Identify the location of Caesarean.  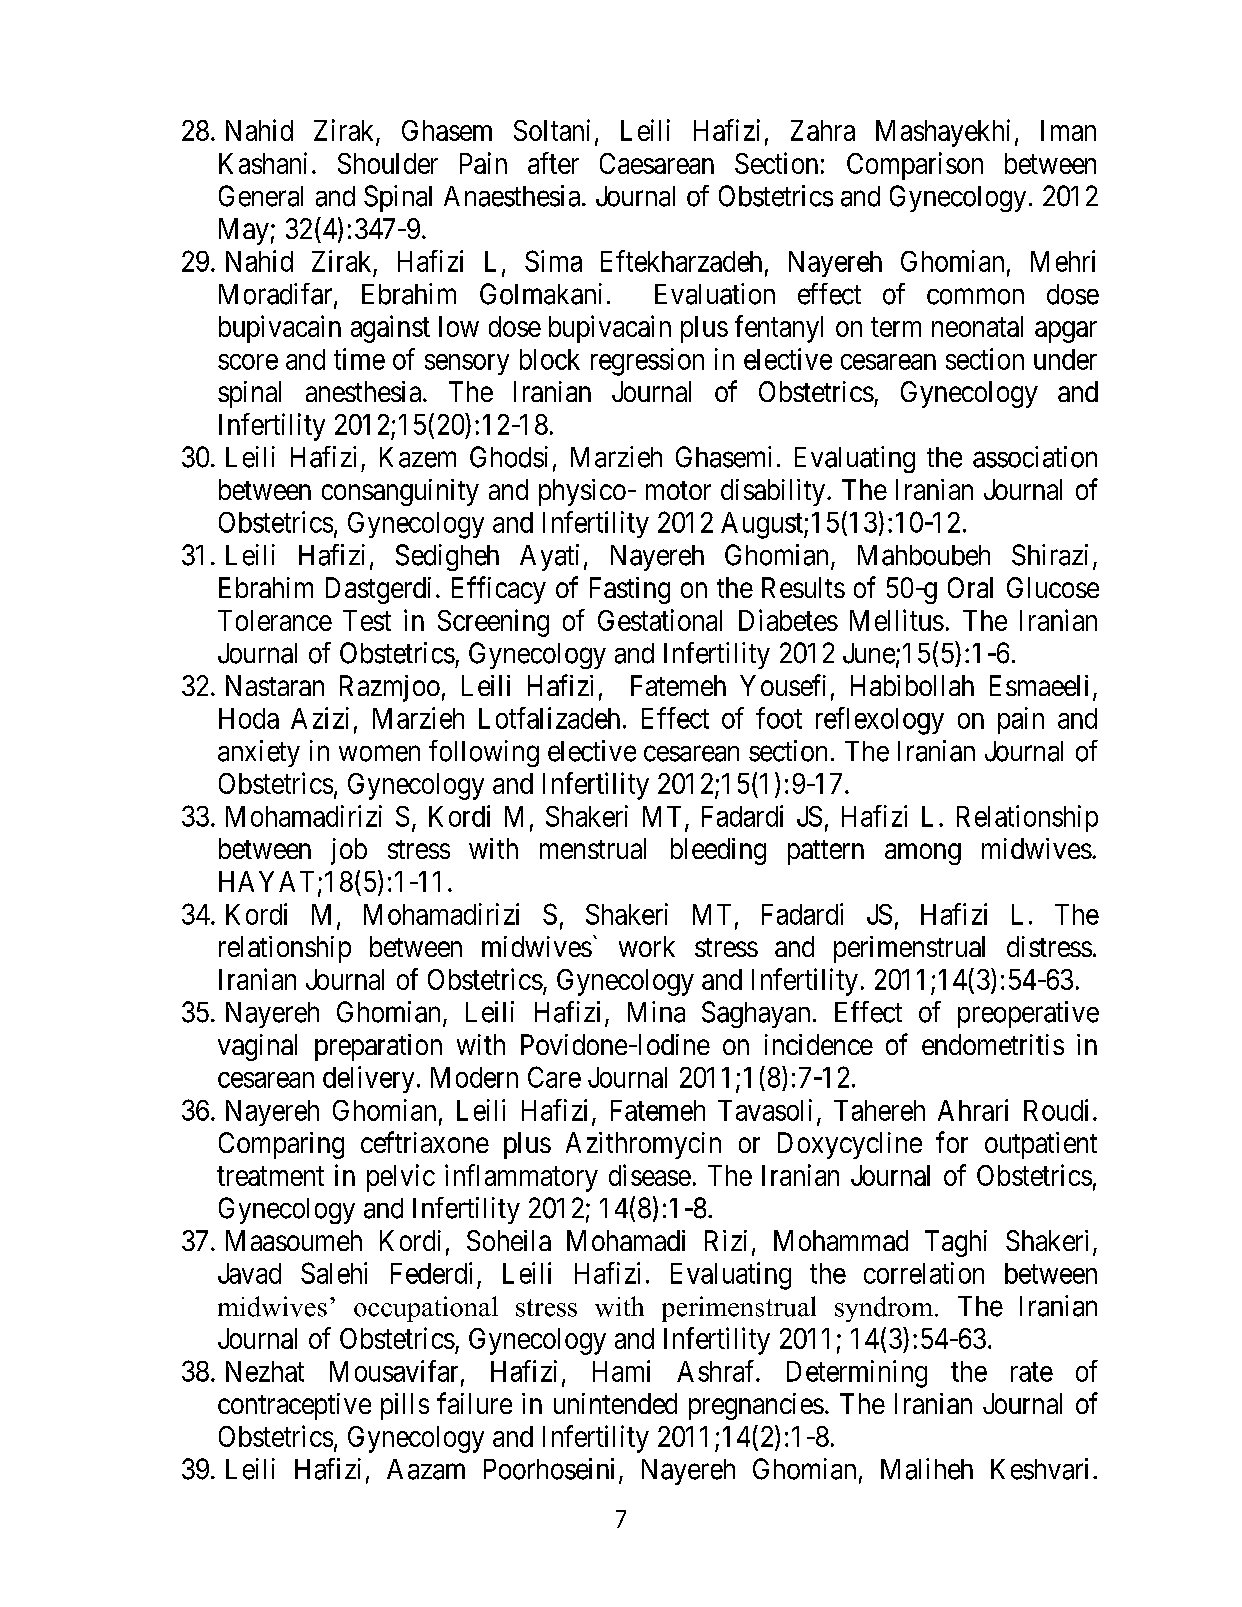
(657, 163).
